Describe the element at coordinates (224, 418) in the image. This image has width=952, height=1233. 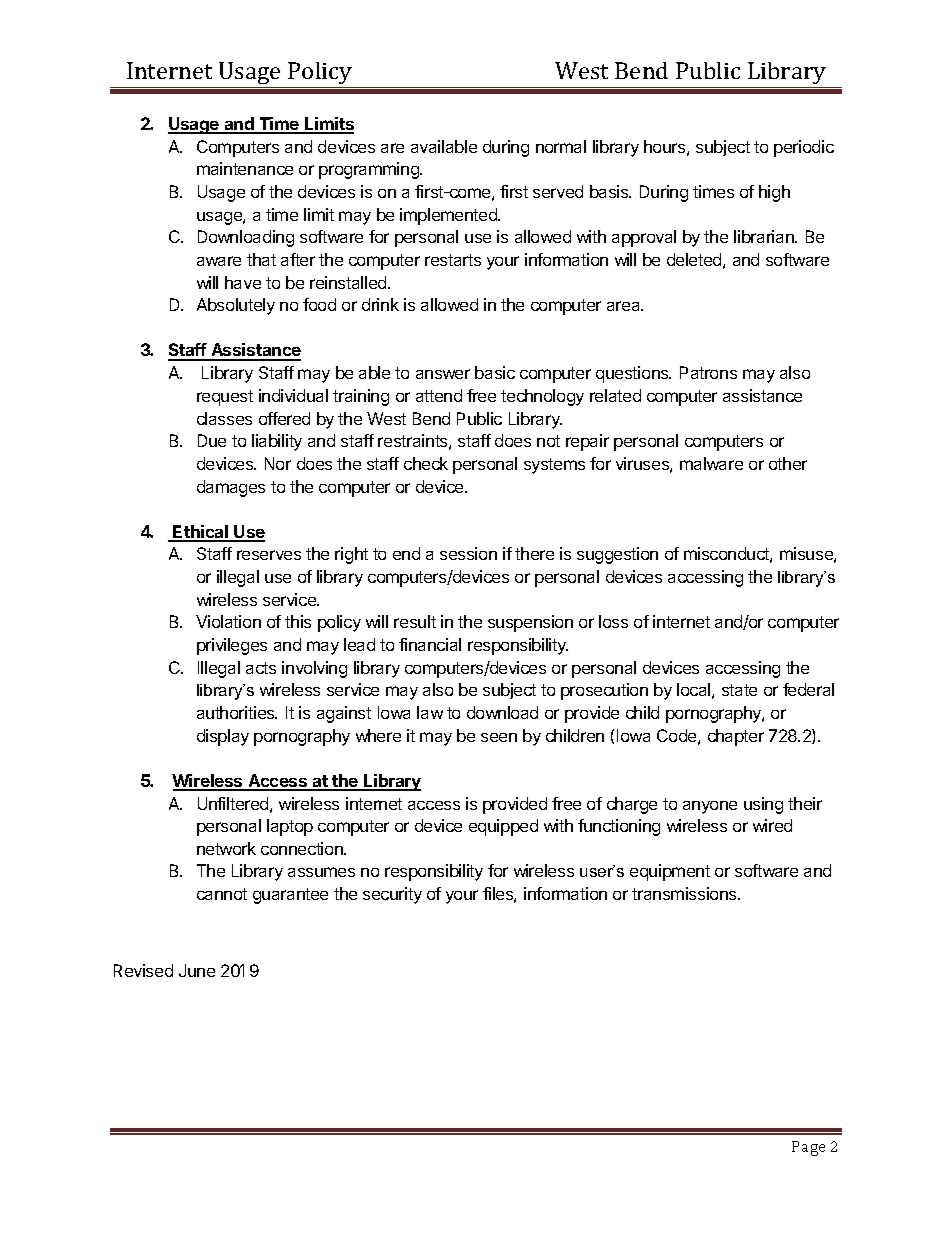
I see `classes` at that location.
